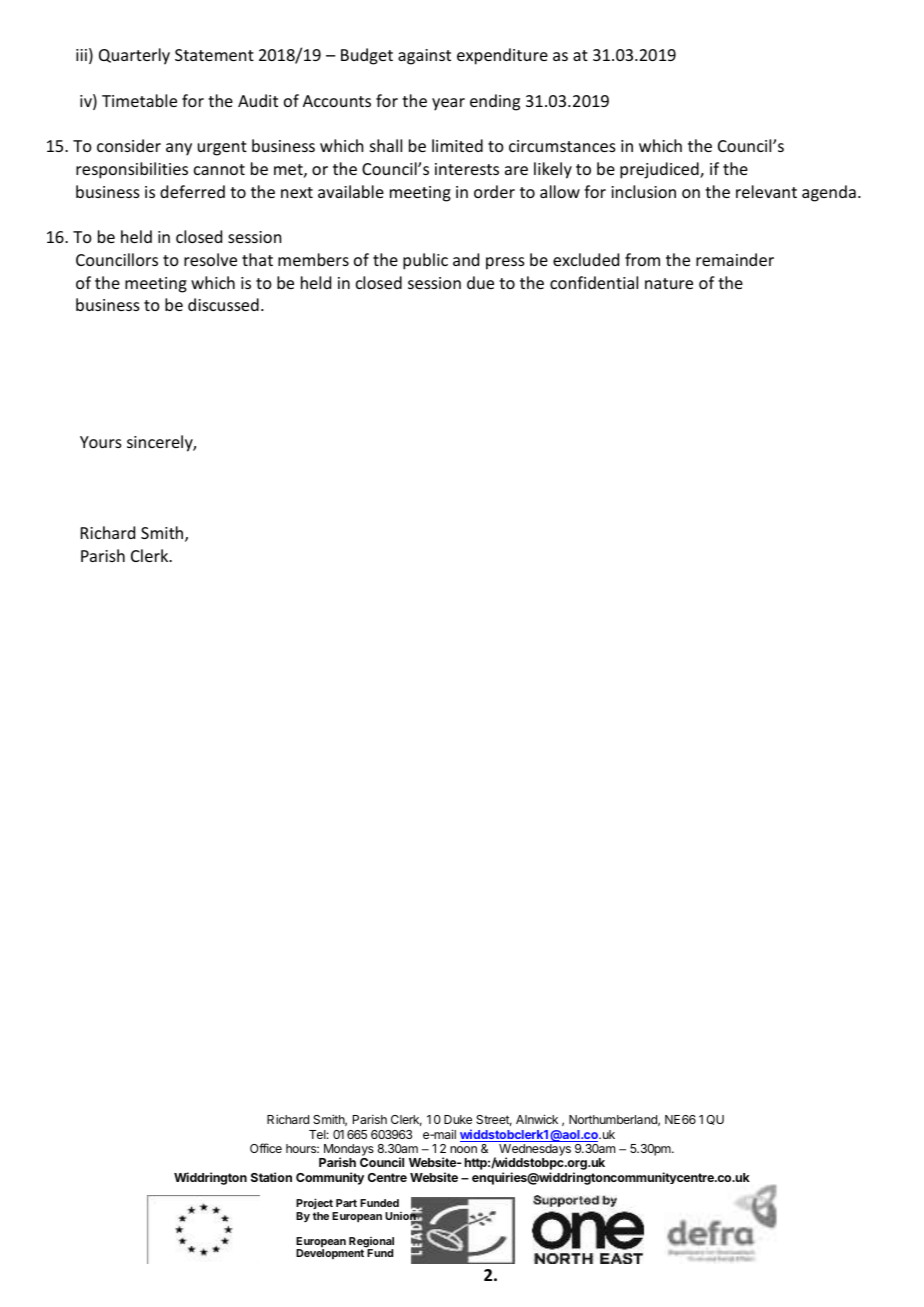 This screenshot has width=924, height=1307. I want to click on noon, so click(463, 1149).
